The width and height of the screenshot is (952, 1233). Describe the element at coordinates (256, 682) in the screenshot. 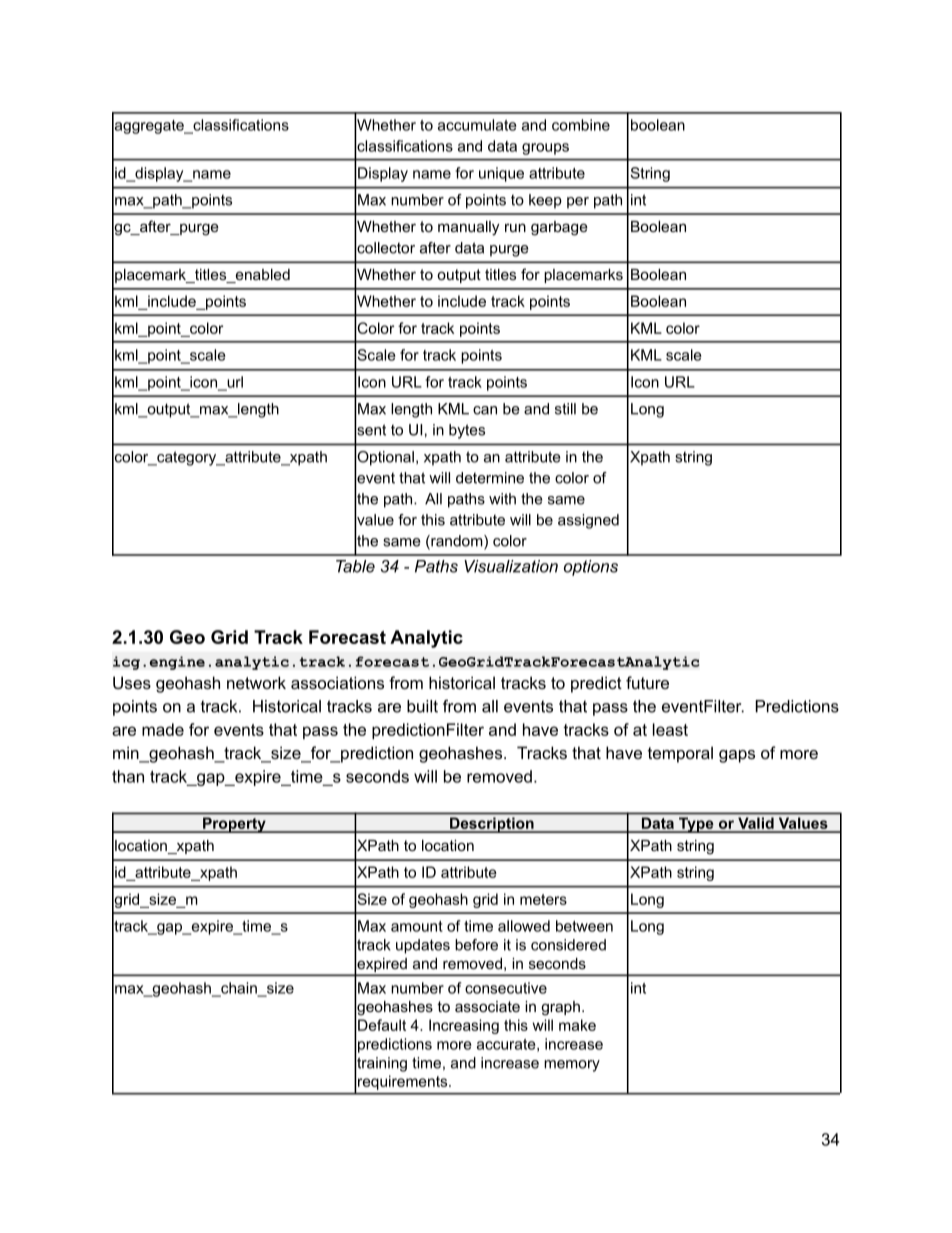

I see `network` at that location.
